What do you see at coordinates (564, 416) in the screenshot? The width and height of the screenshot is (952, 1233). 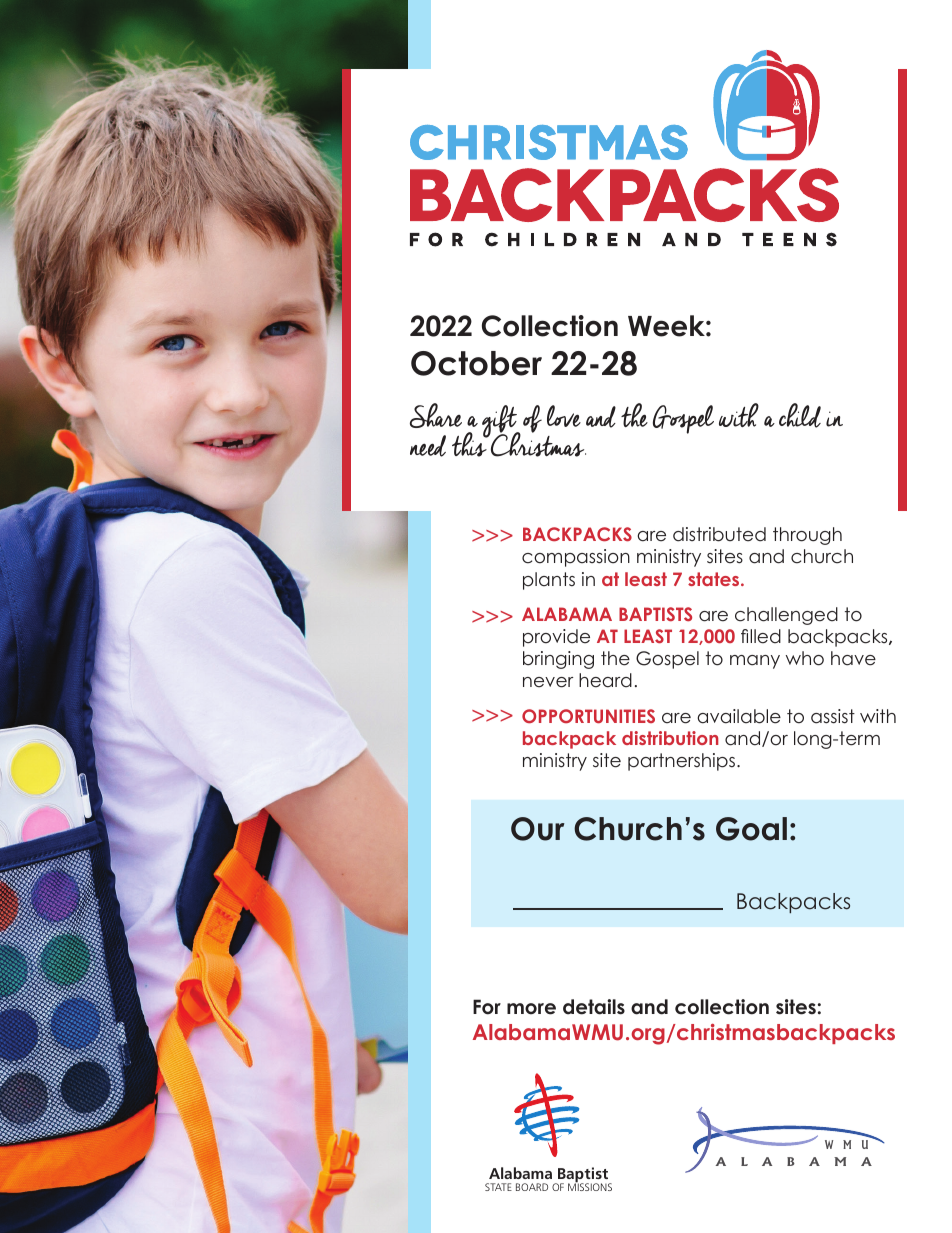 I see `love` at bounding box center [564, 416].
